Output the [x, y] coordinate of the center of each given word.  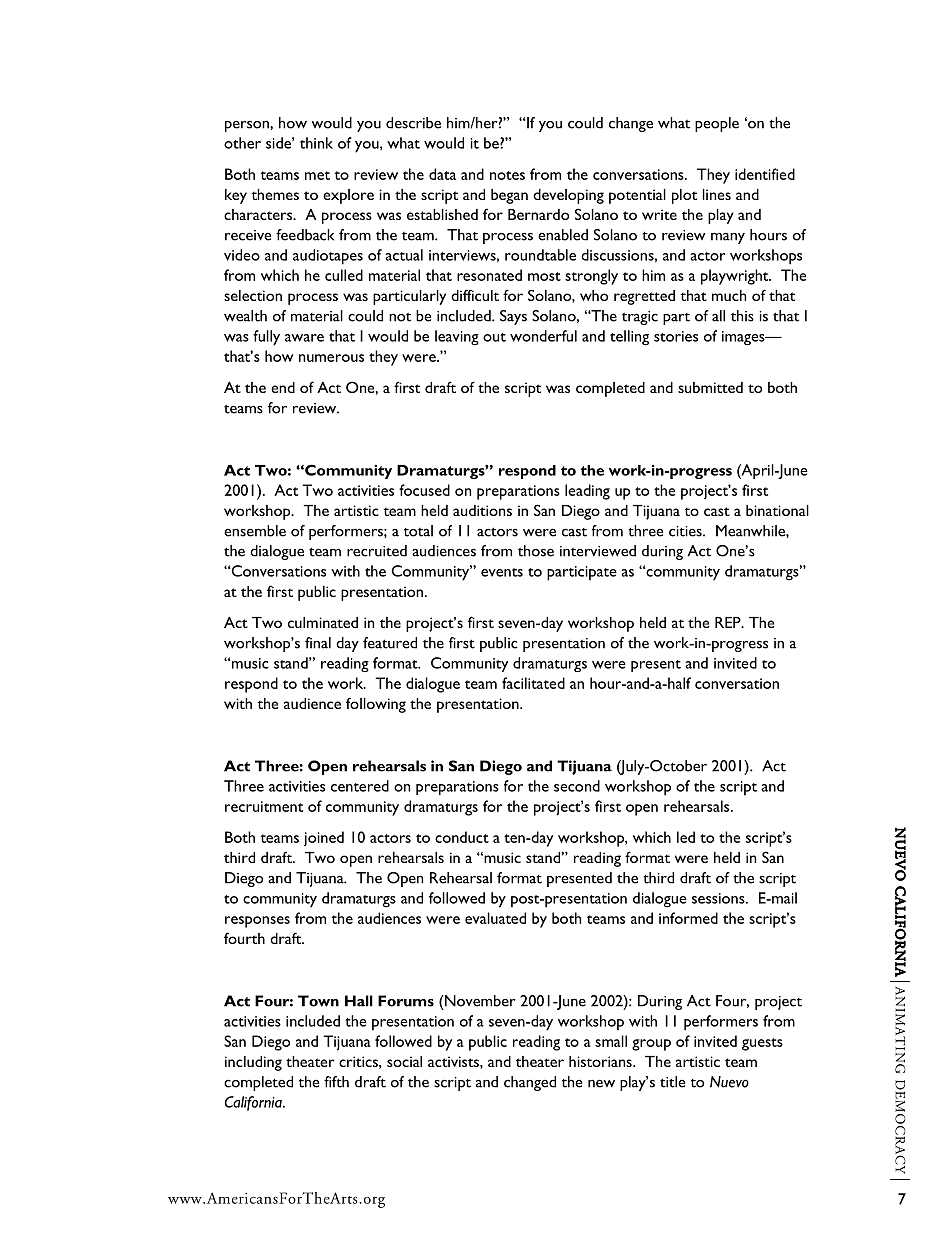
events [502, 572]
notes [507, 175]
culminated [323, 622]
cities [686, 531]
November [479, 1001]
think [316, 143]
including [253, 1063]
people [717, 124]
